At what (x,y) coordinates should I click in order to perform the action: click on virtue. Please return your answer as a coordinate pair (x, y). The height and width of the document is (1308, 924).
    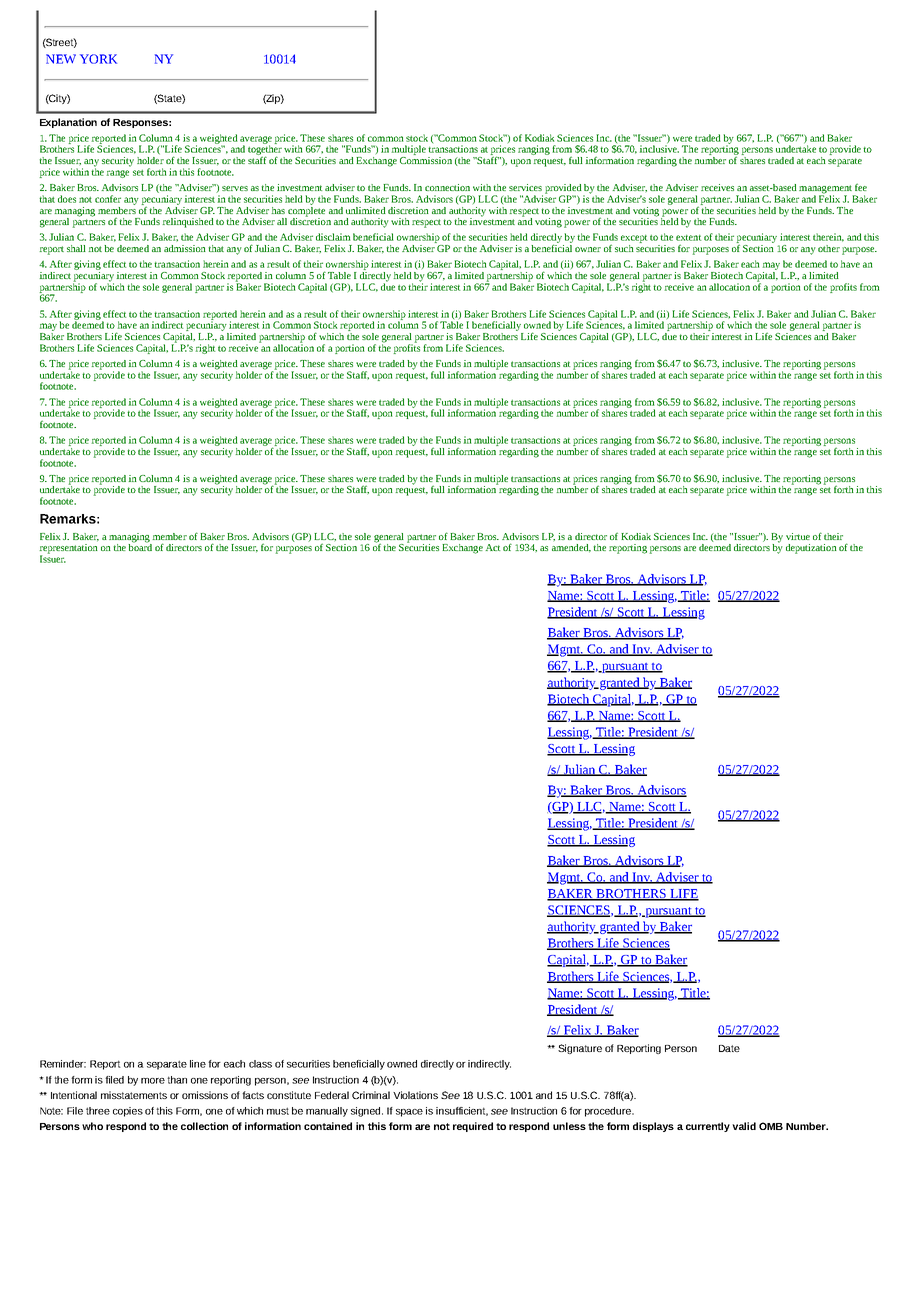
    Looking at the image, I should click on (798, 536).
